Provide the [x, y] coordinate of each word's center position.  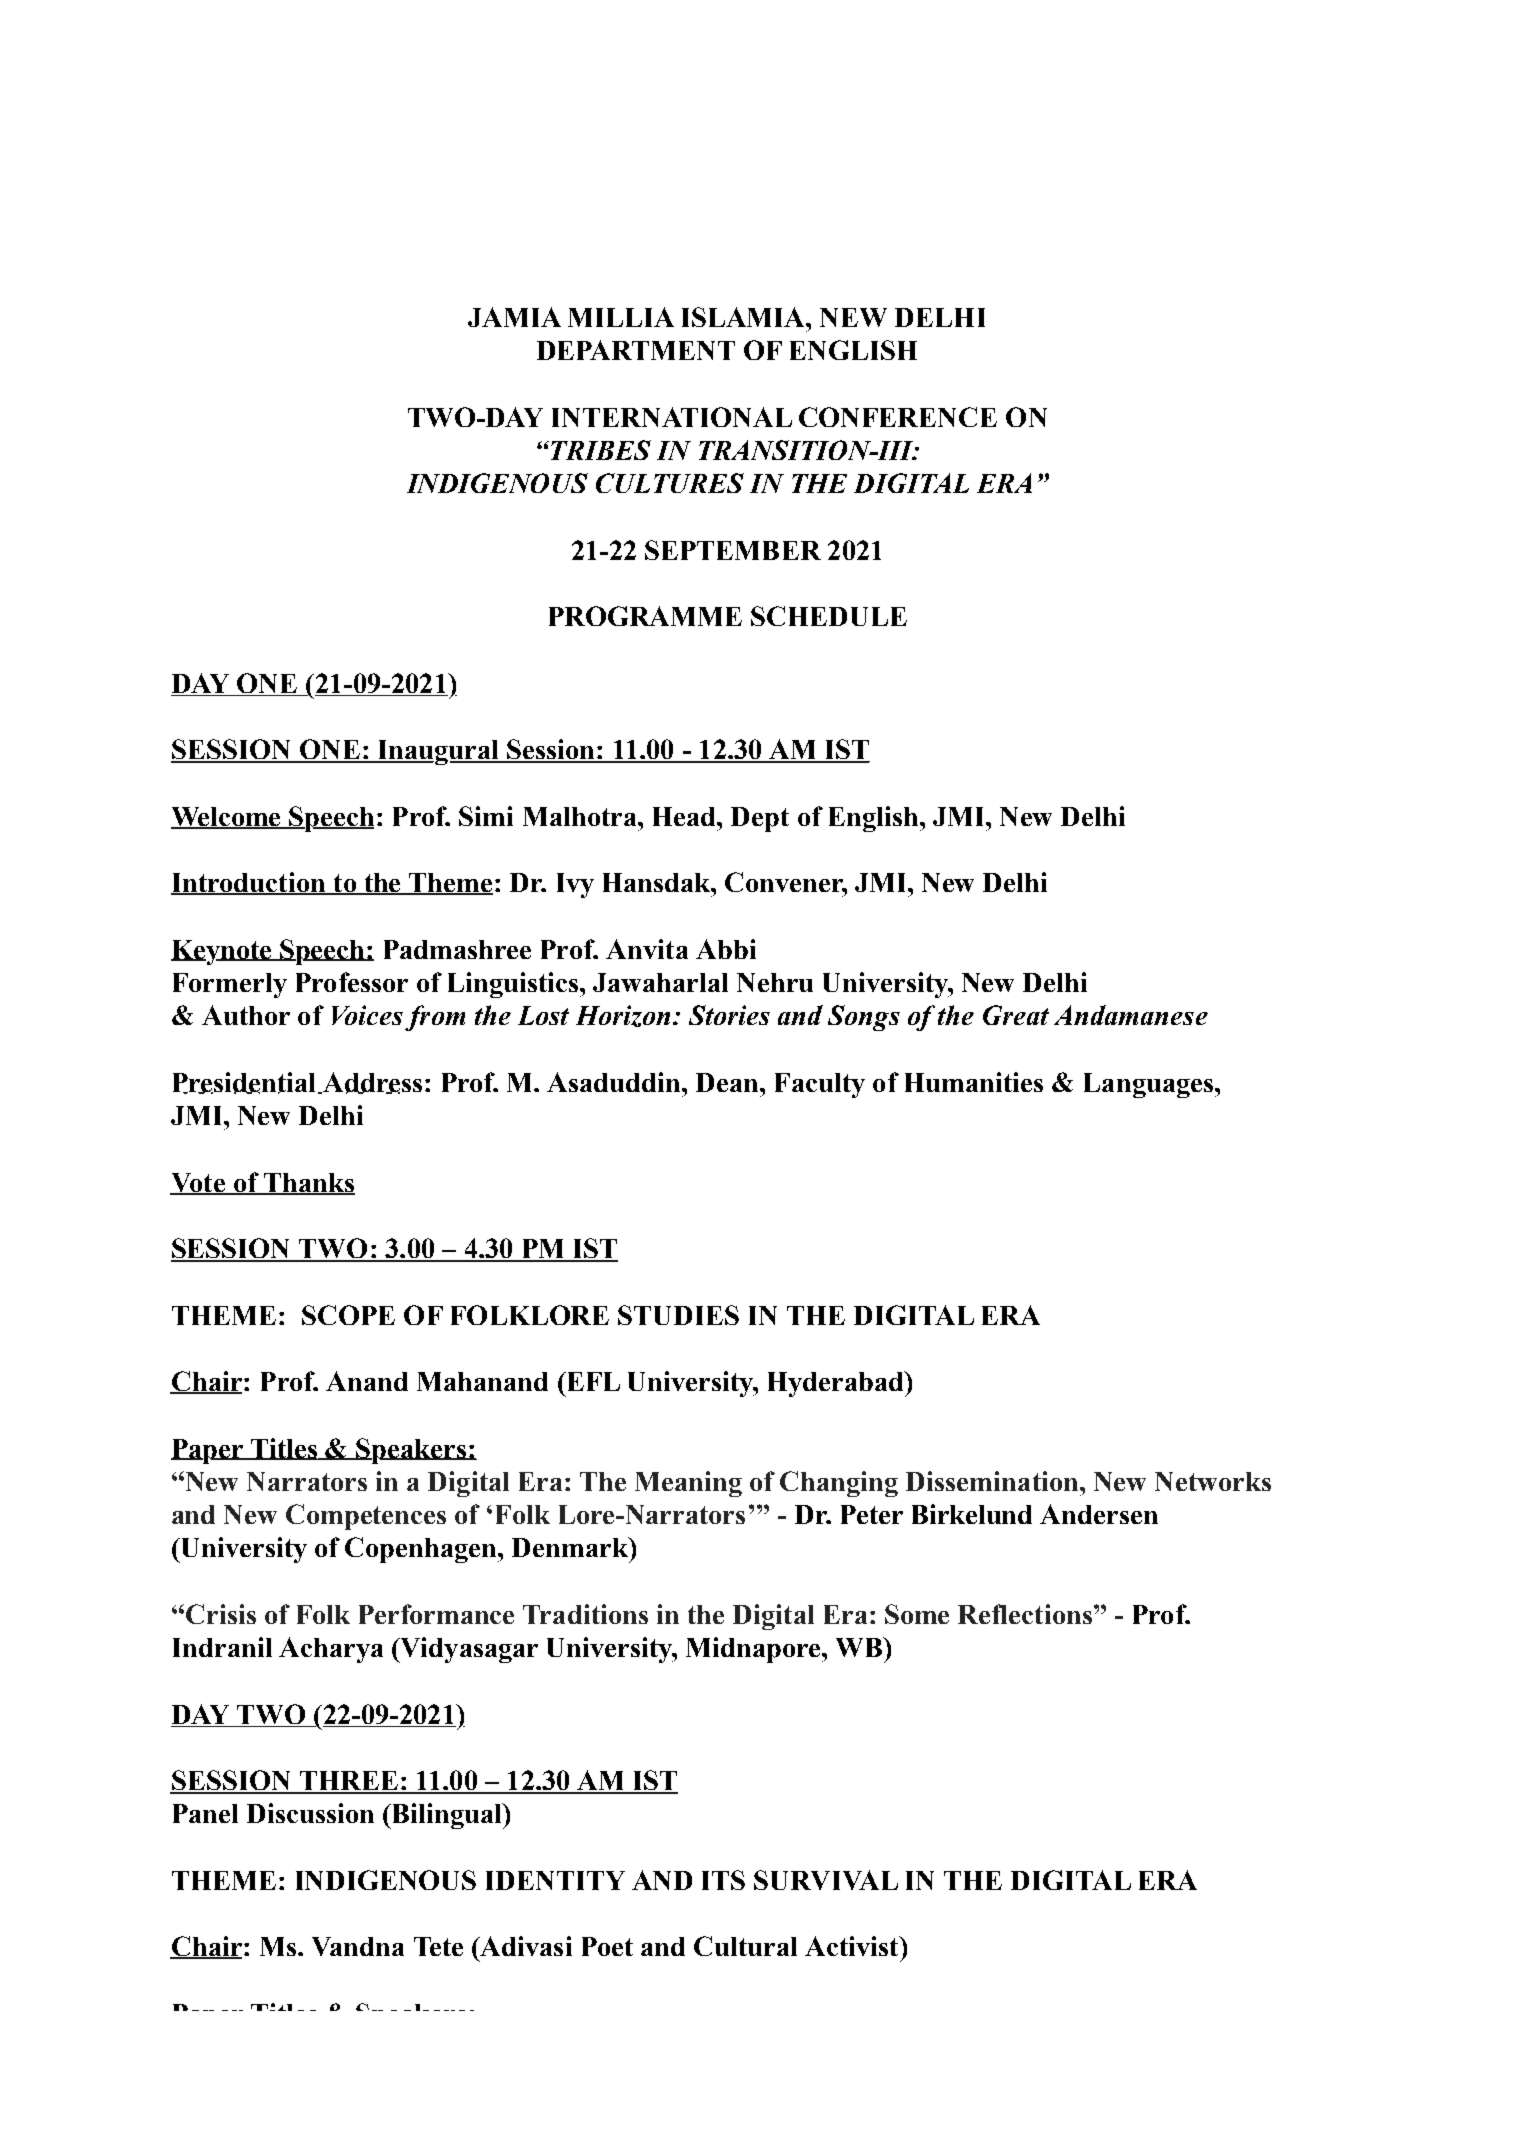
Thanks [308, 1183]
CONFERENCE [898, 417]
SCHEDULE [829, 616]
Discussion [310, 1813]
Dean [728, 1082]
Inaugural [438, 752]
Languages [1150, 1085]
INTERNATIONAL [672, 417]
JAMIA [514, 317]
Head [685, 816]
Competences [366, 1517]
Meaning [688, 1484]
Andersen [1099, 1514]
